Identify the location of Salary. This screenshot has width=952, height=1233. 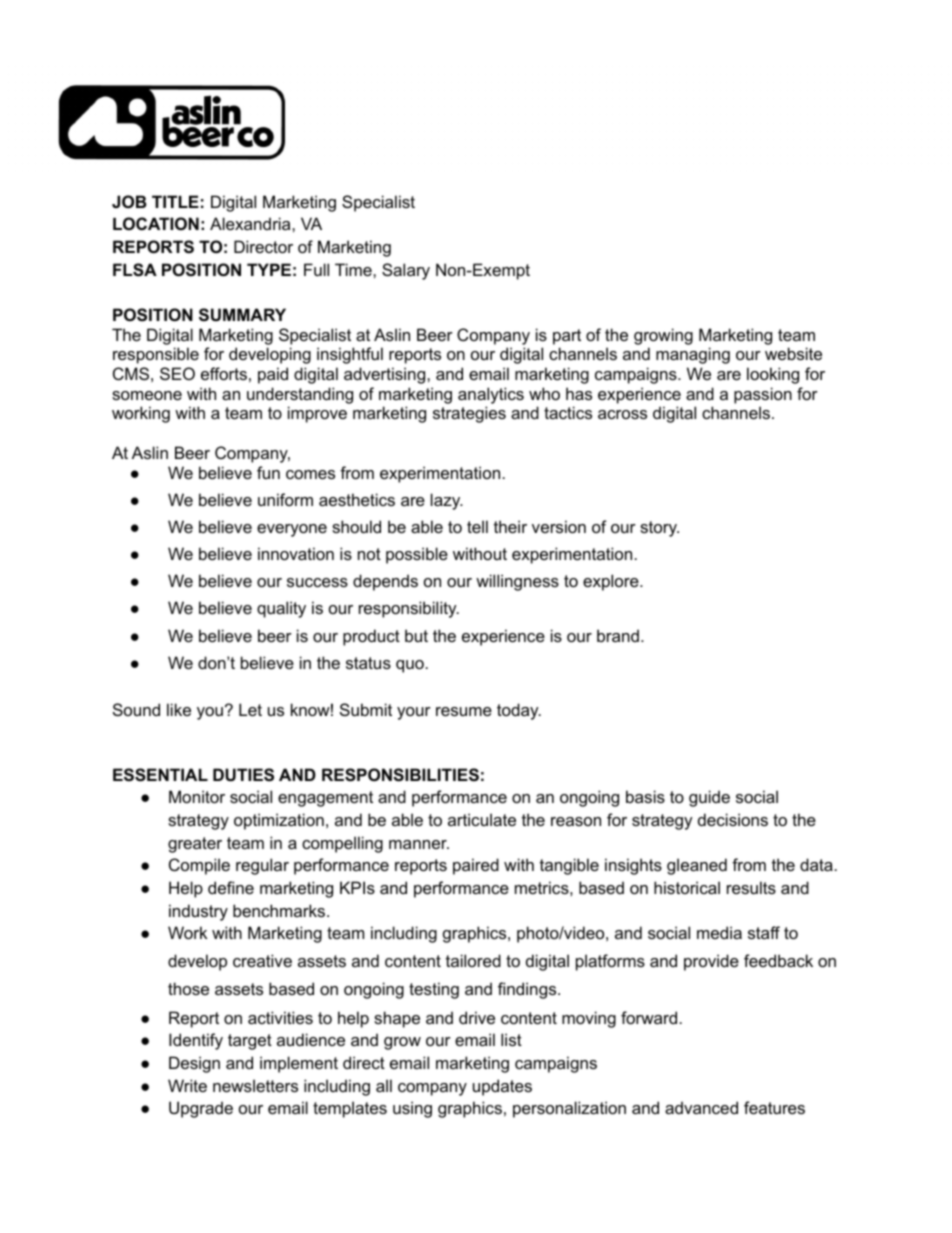
(406, 271).
